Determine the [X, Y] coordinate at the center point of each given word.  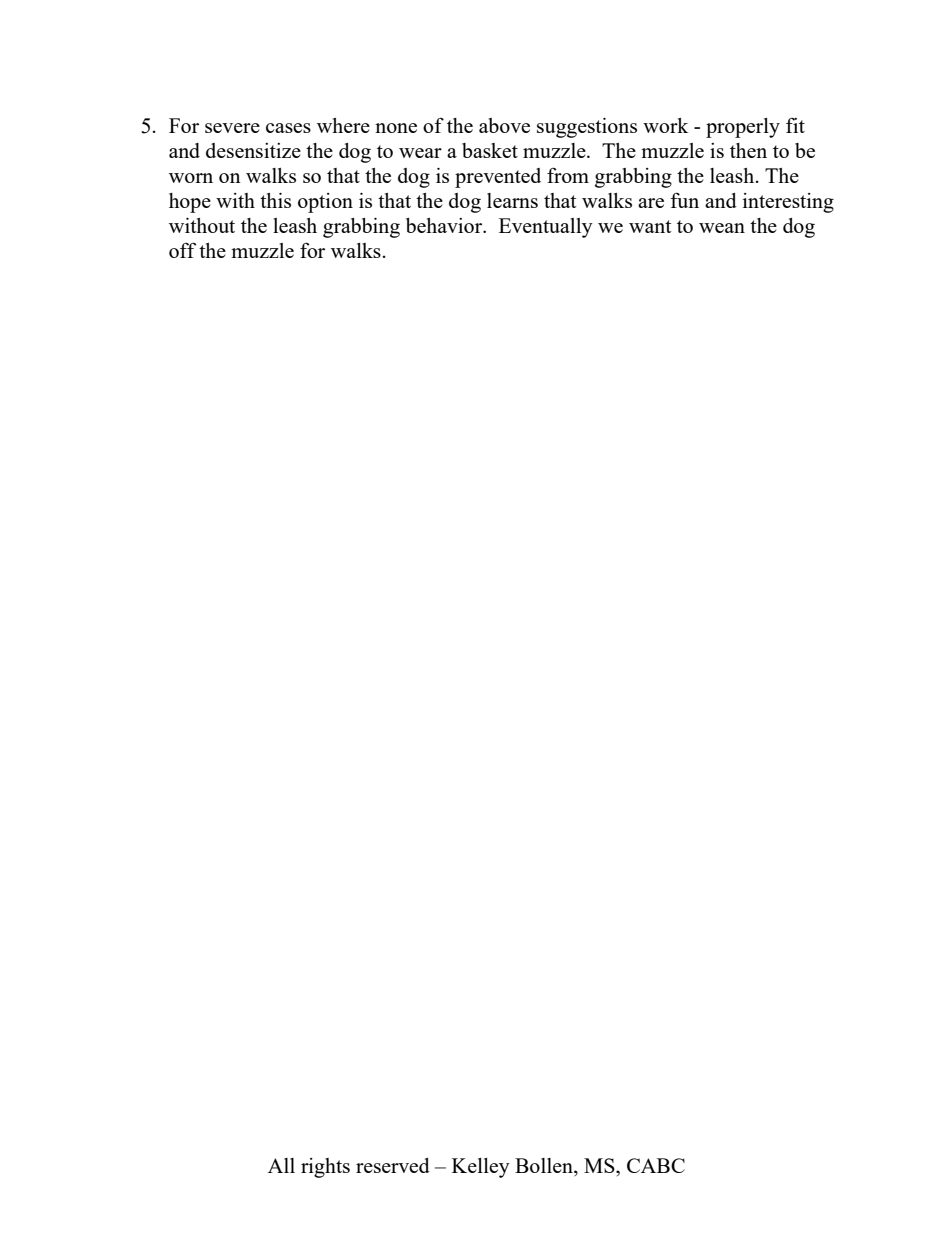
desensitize [253, 150]
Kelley [481, 1168]
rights [325, 1168]
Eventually [546, 228]
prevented [498, 178]
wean [722, 228]
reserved [393, 1165]
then [748, 150]
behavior [445, 225]
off [182, 250]
